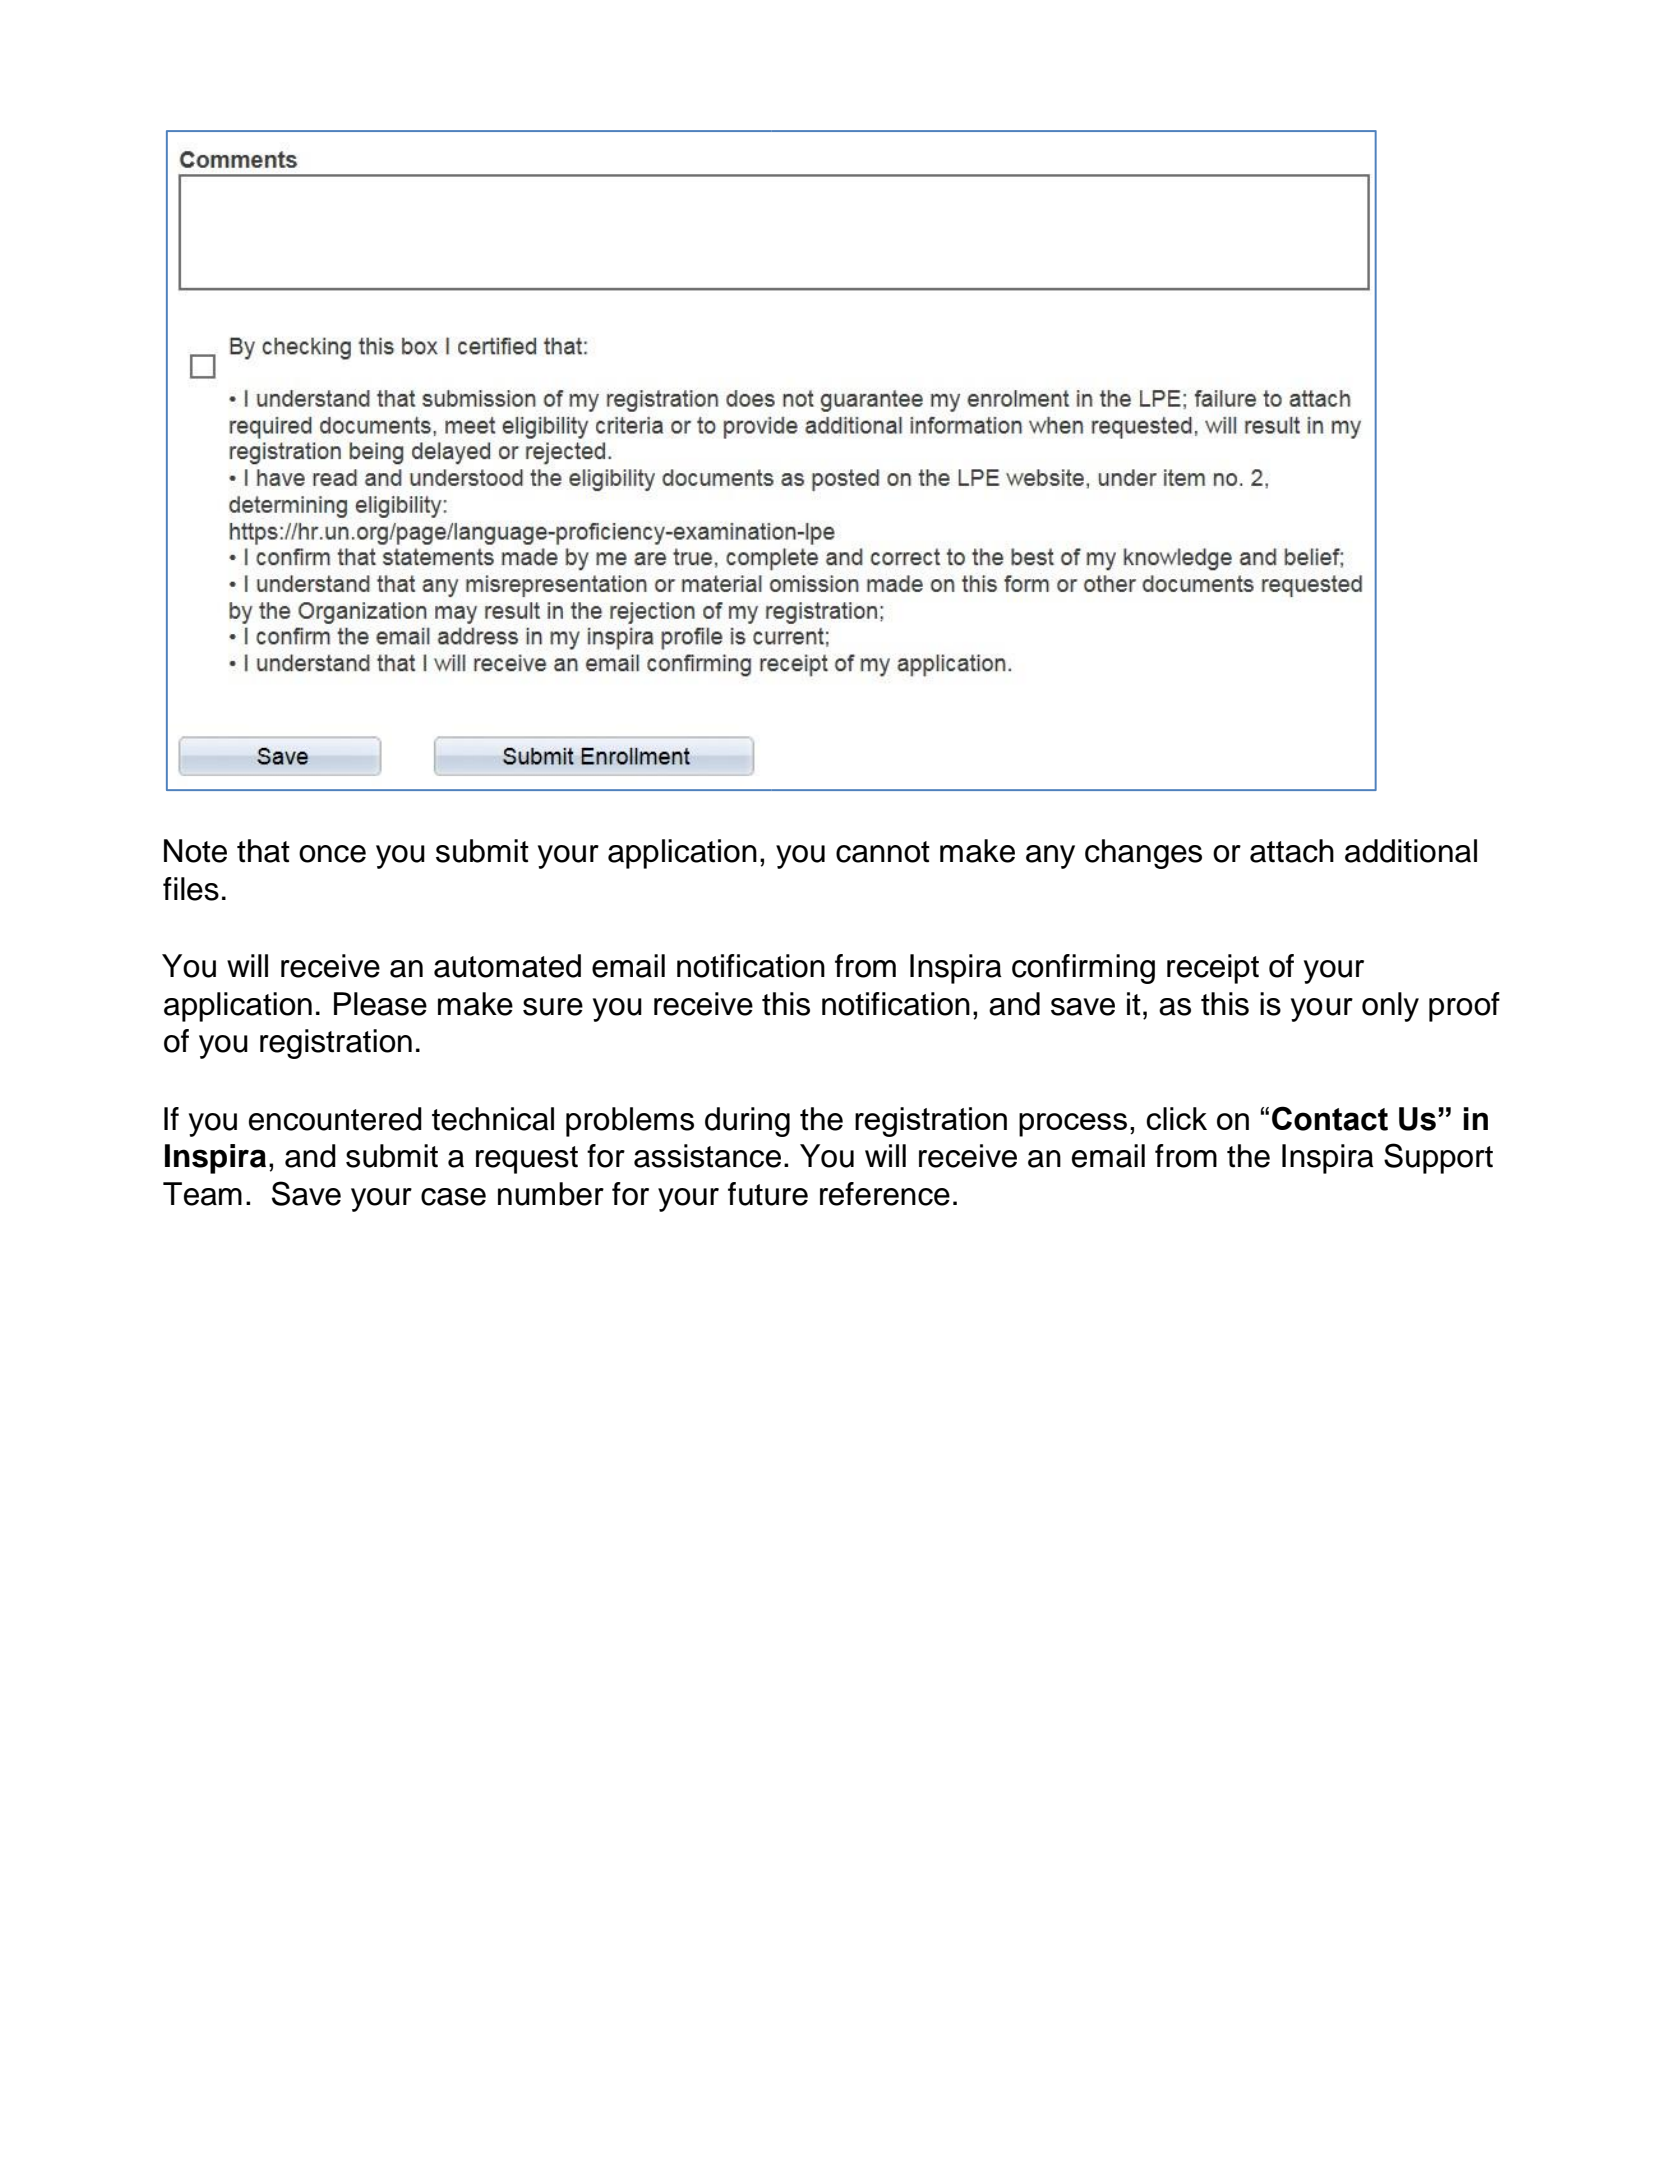 This screenshot has width=1679, height=2173. What do you see at coordinates (885, 1194) in the screenshot?
I see `reference` at bounding box center [885, 1194].
